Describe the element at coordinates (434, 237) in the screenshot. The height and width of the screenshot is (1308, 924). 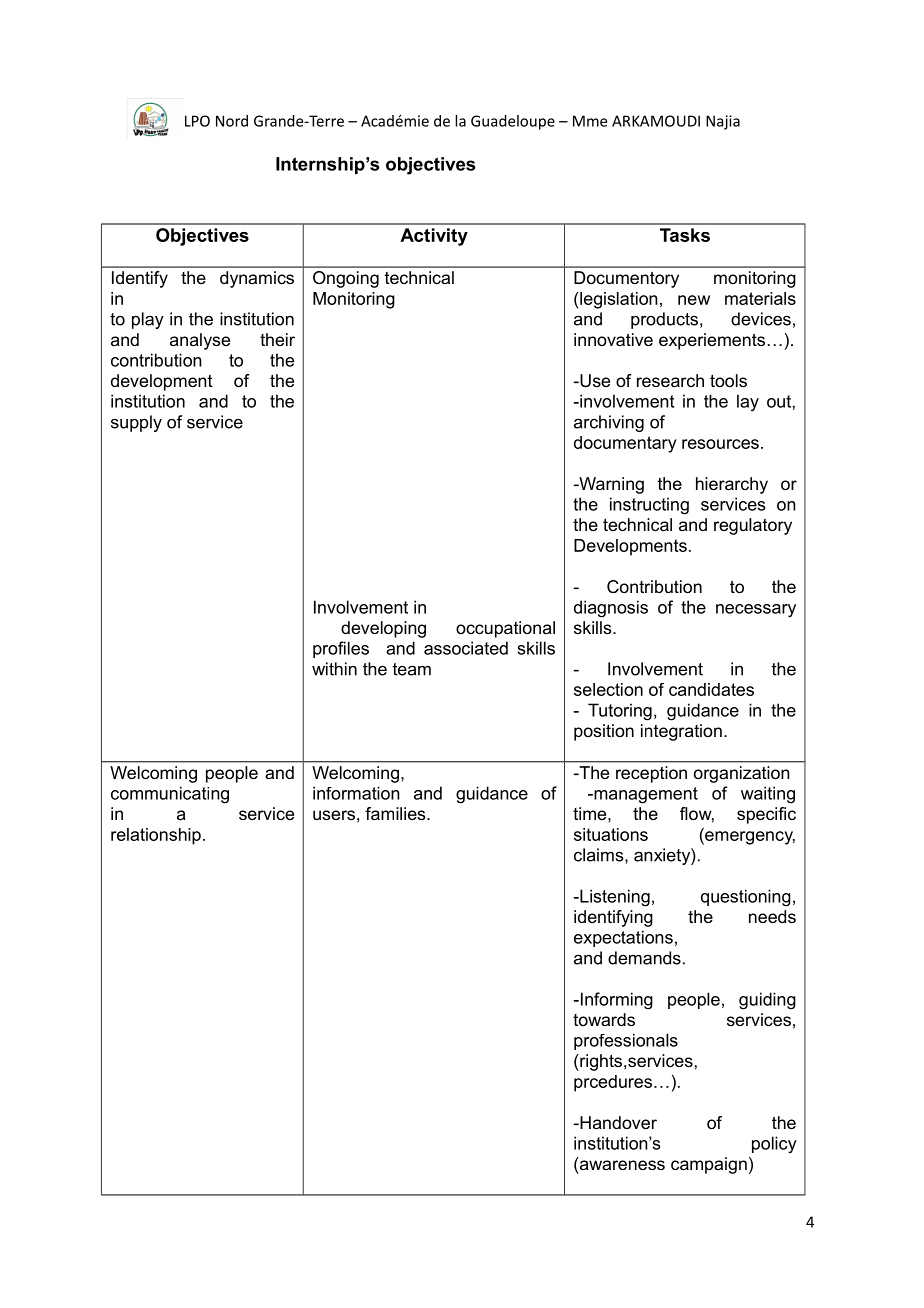
I see `Activity` at that location.
